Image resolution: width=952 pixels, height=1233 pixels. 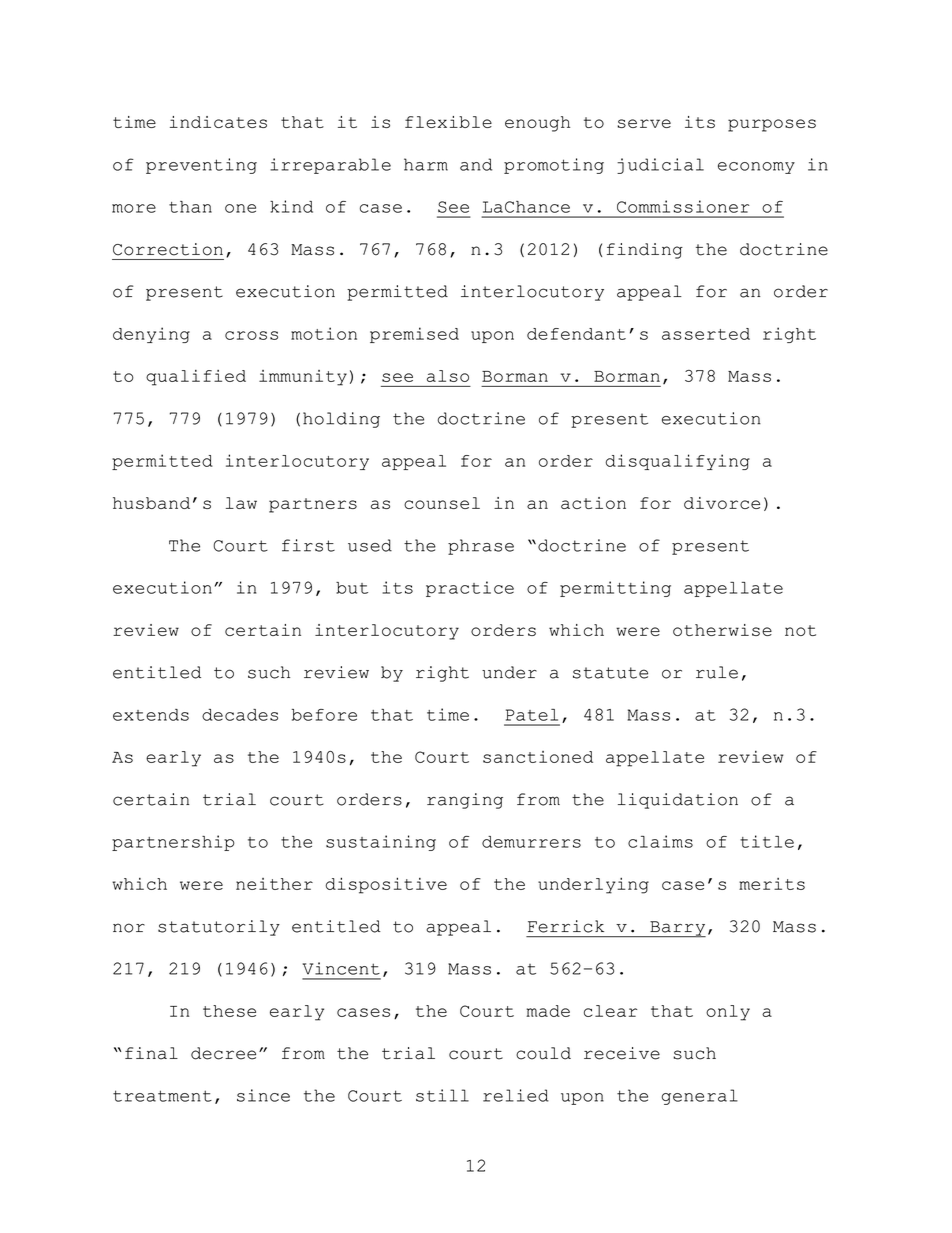 What do you see at coordinates (201, 166) in the screenshot?
I see `preventing` at bounding box center [201, 166].
